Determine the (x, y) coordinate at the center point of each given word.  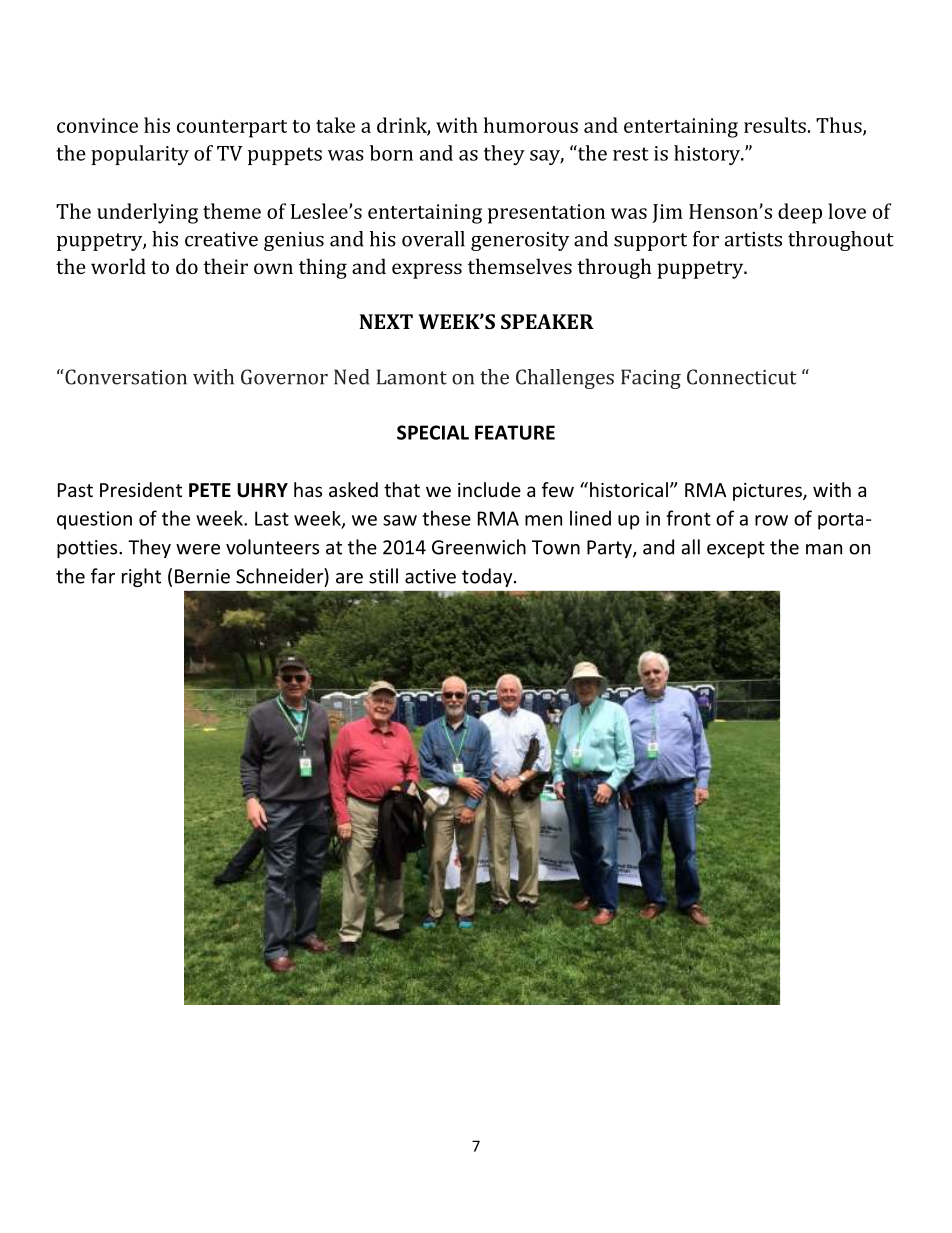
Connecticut (742, 377)
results (775, 125)
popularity (140, 155)
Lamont (412, 377)
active (430, 576)
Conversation (125, 377)
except (736, 549)
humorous (531, 125)
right (141, 577)
